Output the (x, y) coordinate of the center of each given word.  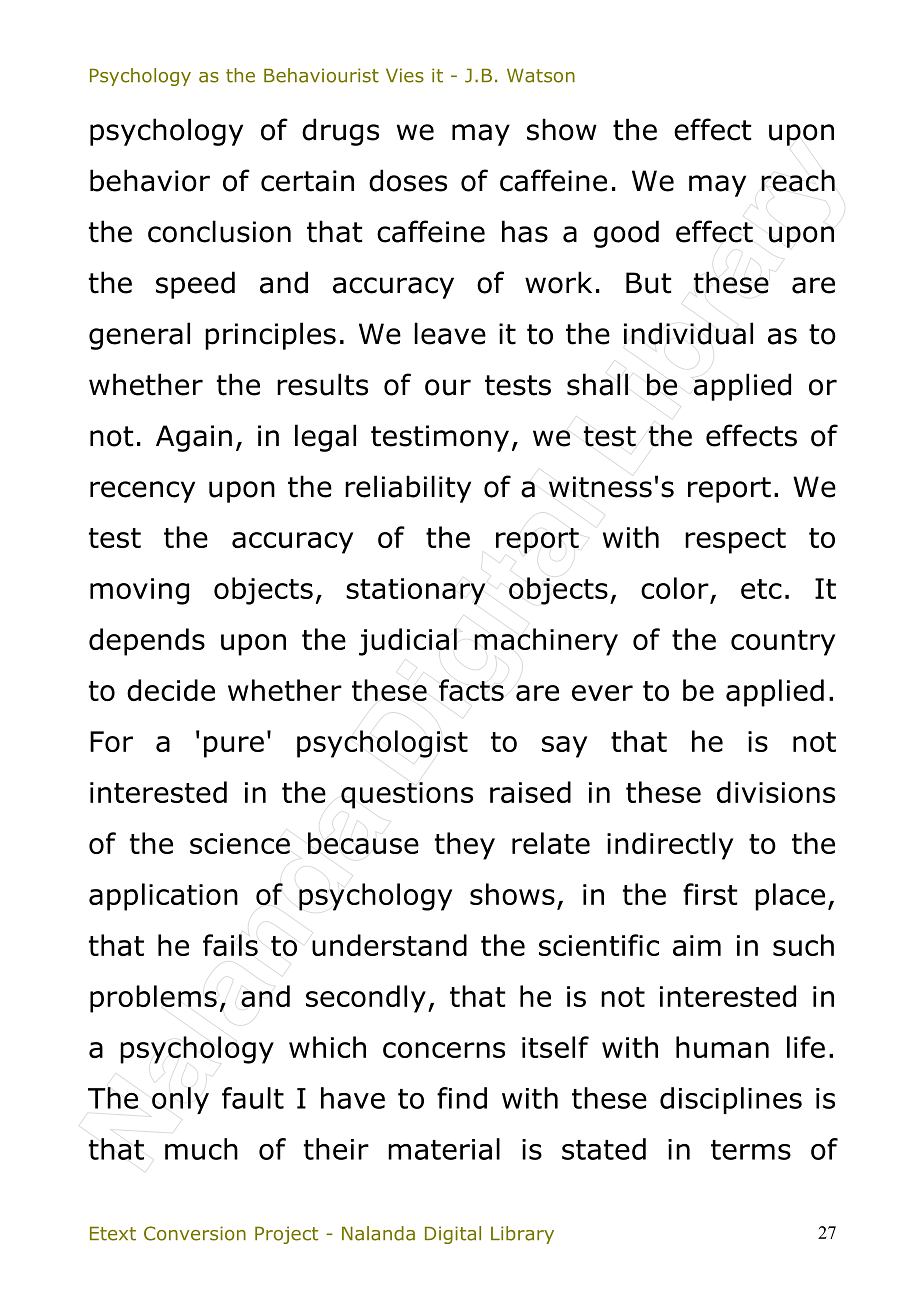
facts (471, 690)
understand (389, 945)
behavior (150, 180)
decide (171, 690)
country (783, 643)
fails (230, 945)
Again (194, 438)
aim (697, 945)
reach (798, 180)
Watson (541, 75)
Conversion (195, 1233)
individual (688, 333)
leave (450, 333)
